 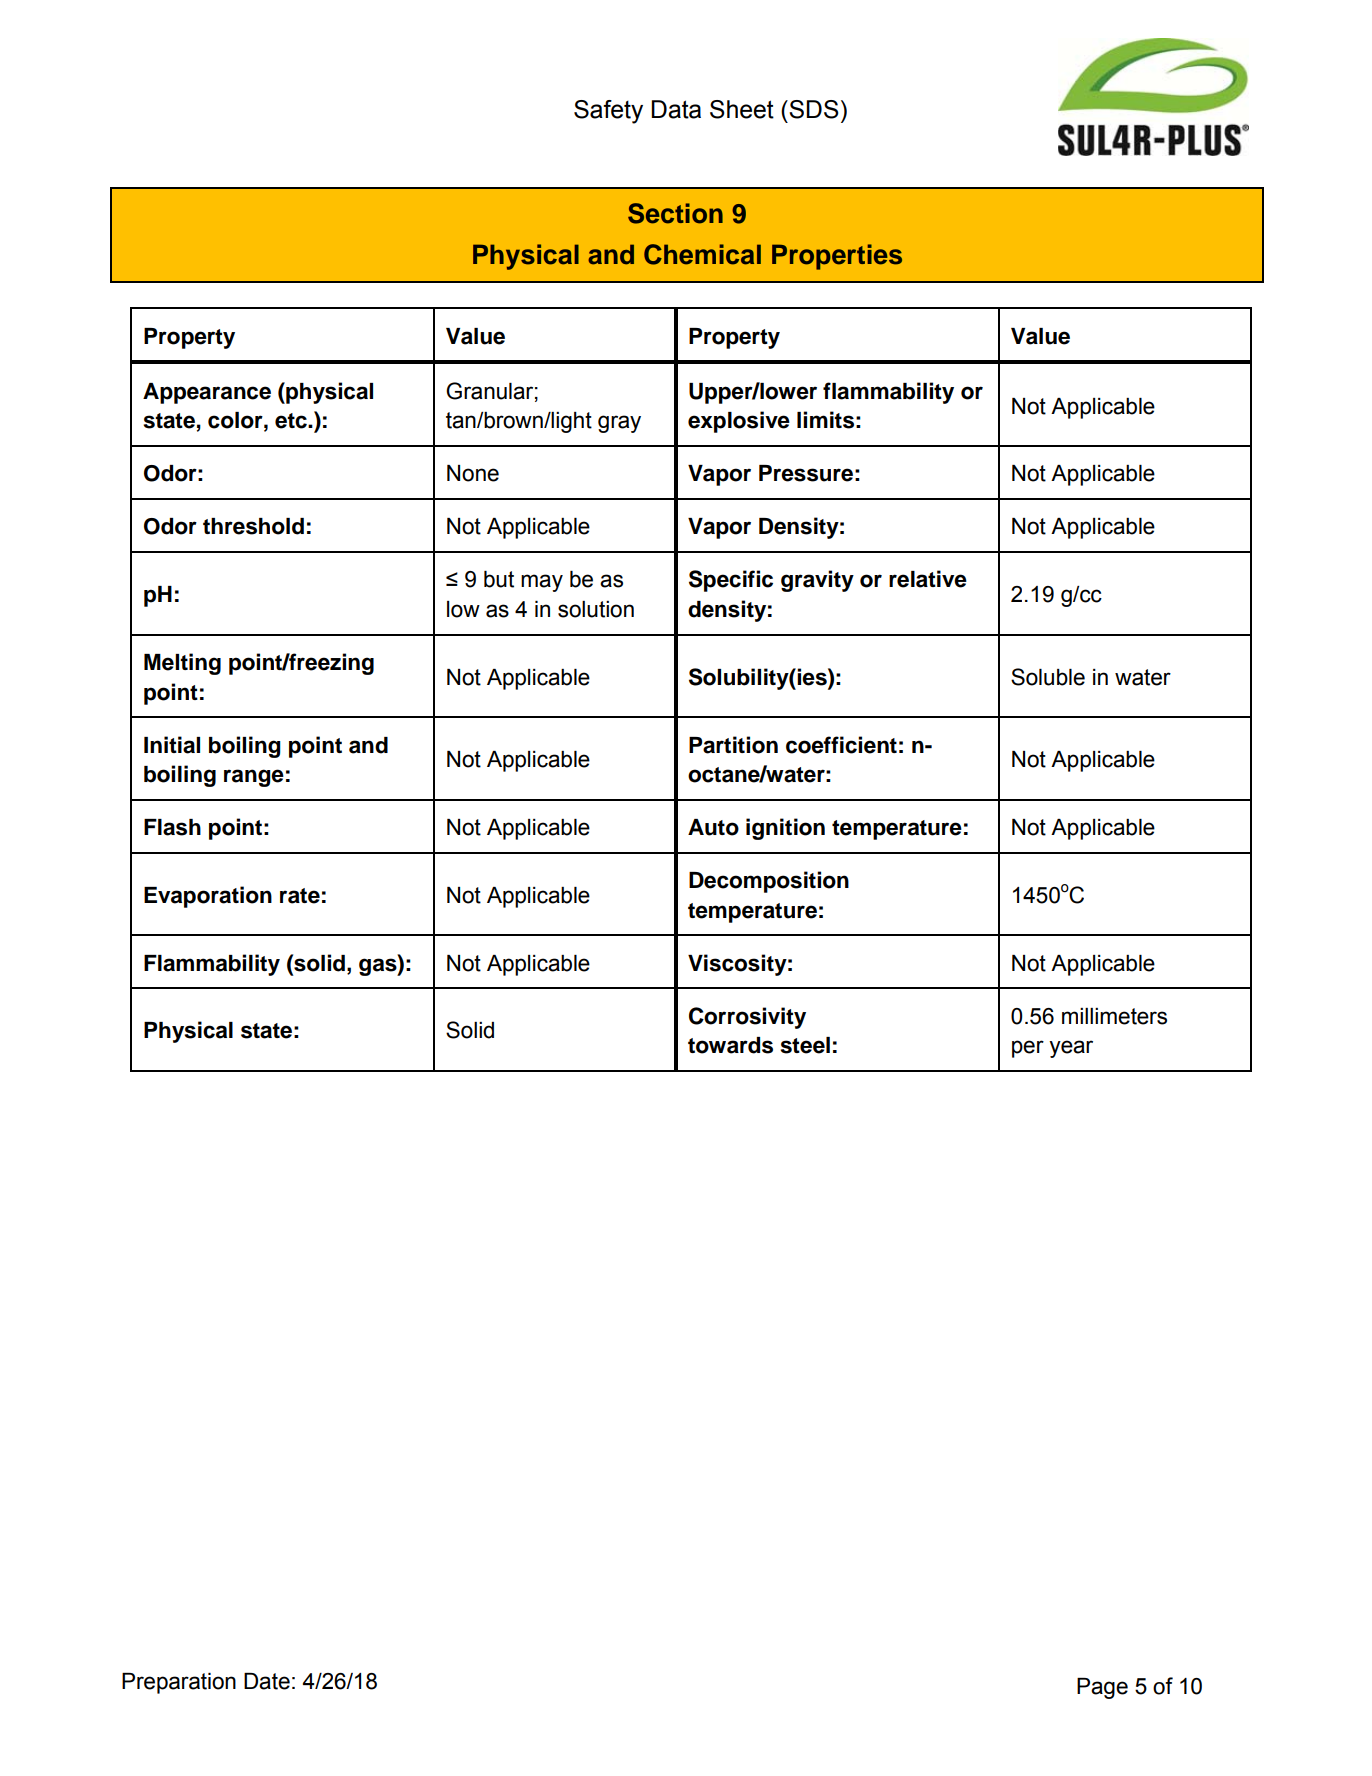 What do you see at coordinates (813, 109) in the document?
I see `SDS` at bounding box center [813, 109].
